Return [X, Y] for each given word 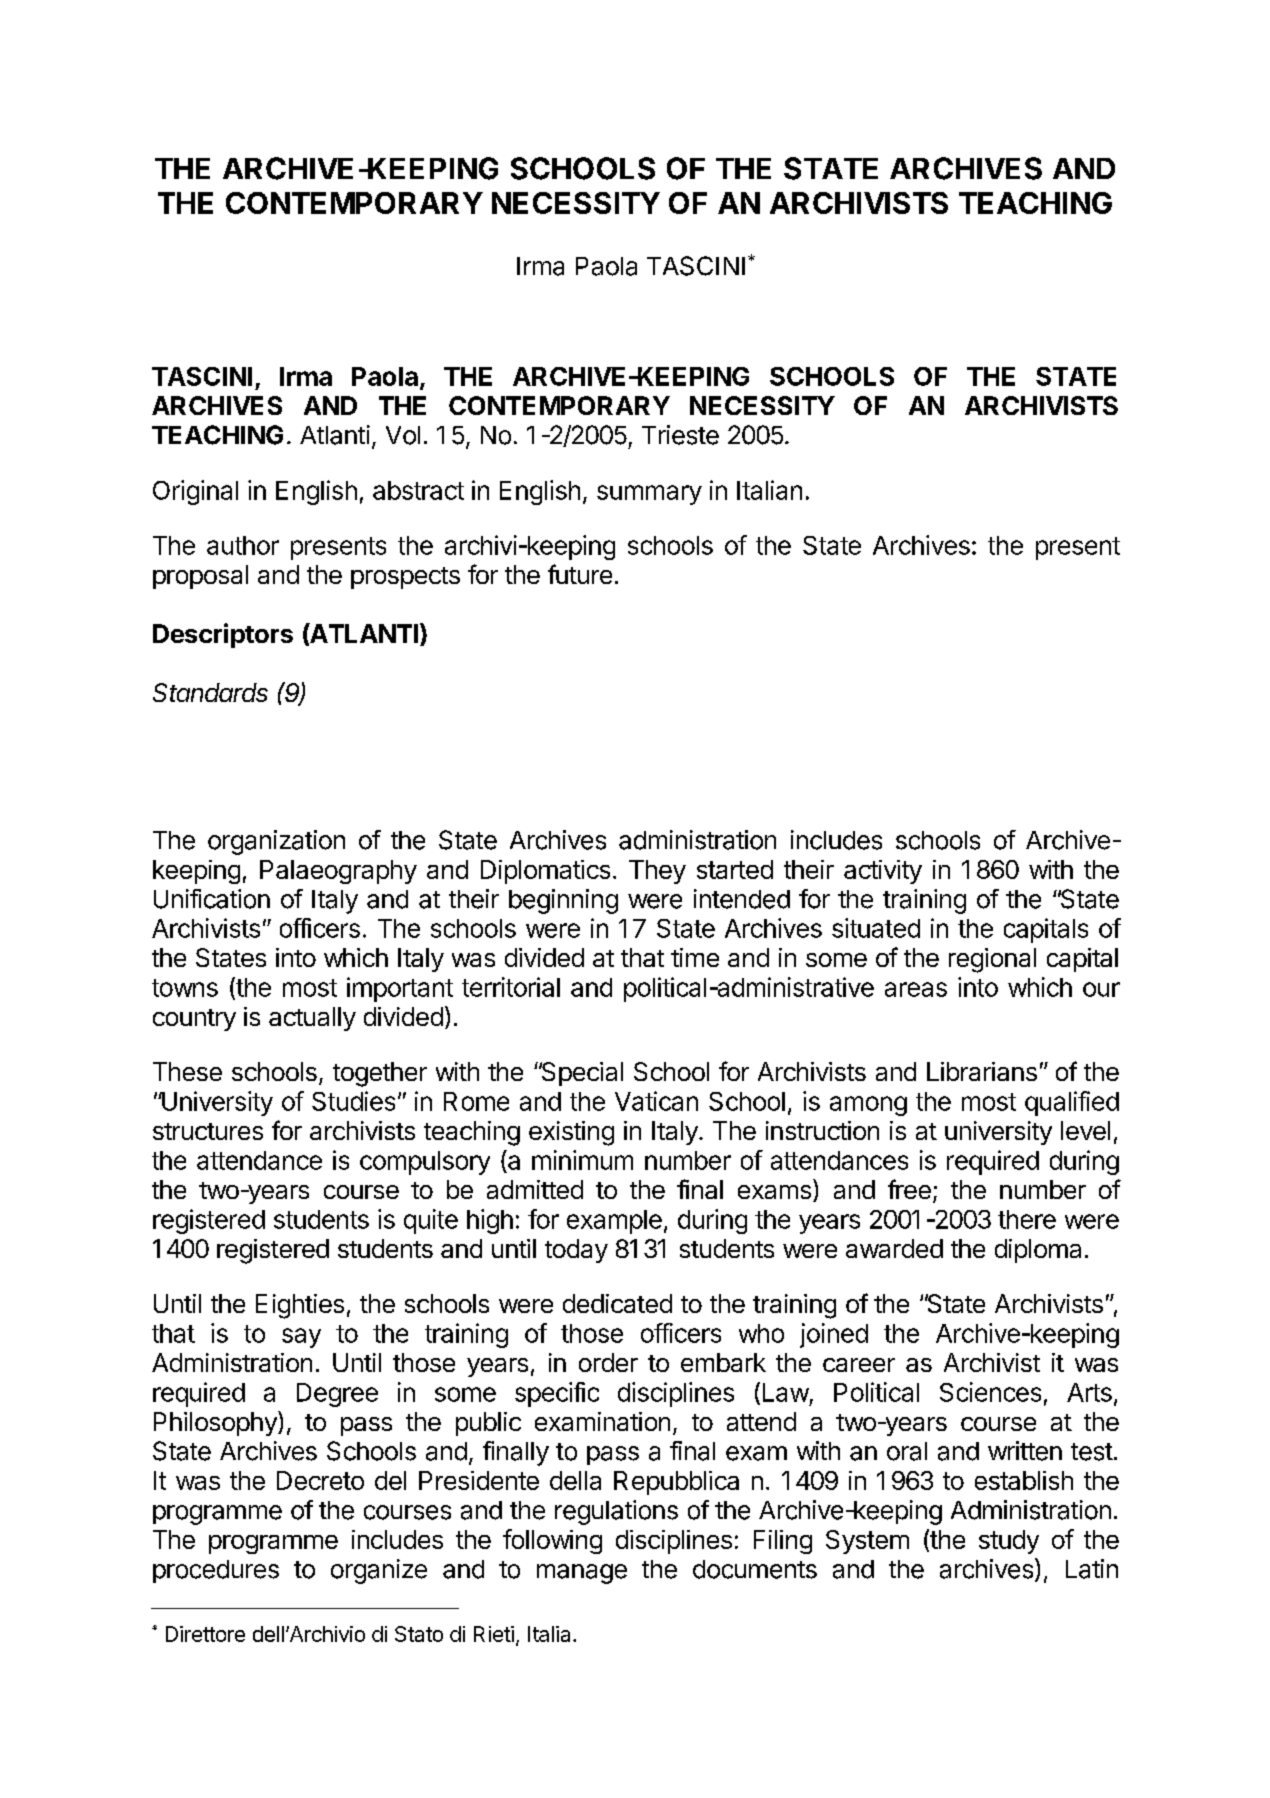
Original [195, 492]
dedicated [617, 1303]
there [1027, 1219]
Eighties [300, 1306]
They [657, 872]
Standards [210, 692]
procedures [216, 1571]
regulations [616, 1512]
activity [883, 872]
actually [312, 1019]
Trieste [680, 435]
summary [649, 495]
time [695, 957]
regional [992, 960]
